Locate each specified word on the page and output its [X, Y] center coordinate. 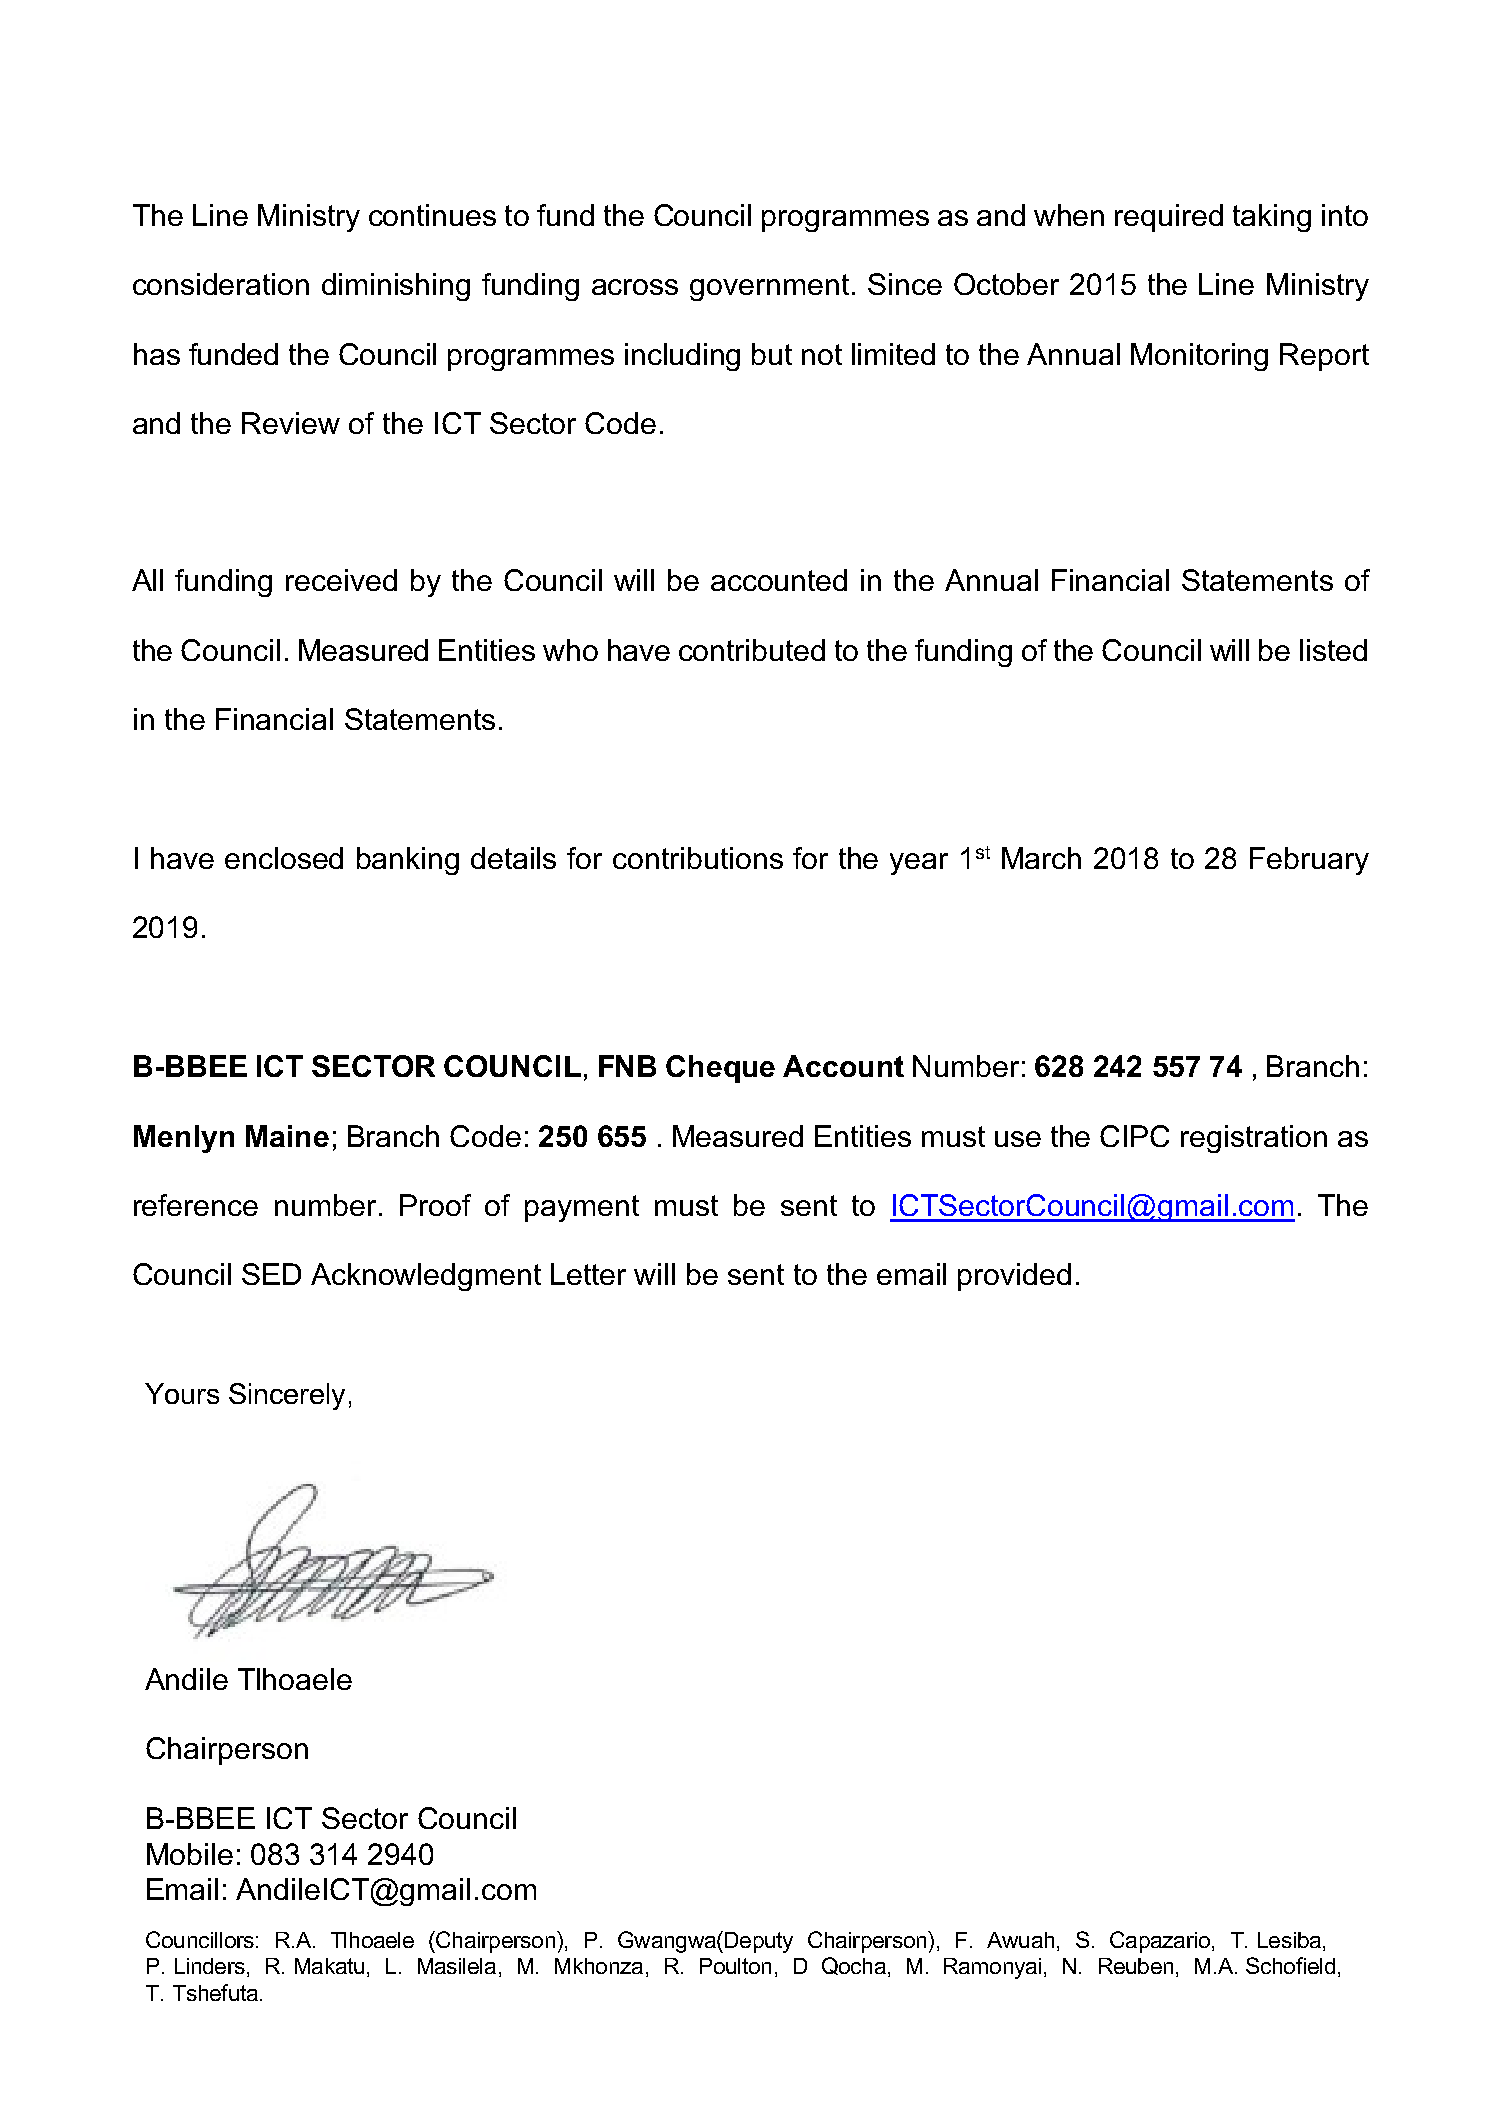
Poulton [735, 1966]
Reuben [1136, 1966]
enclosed [284, 858]
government [769, 287]
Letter [588, 1274]
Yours [182, 1393]
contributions [698, 858]
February [1309, 861]
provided [1014, 1277]
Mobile [190, 1854]
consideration [221, 284]
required [1169, 218]
